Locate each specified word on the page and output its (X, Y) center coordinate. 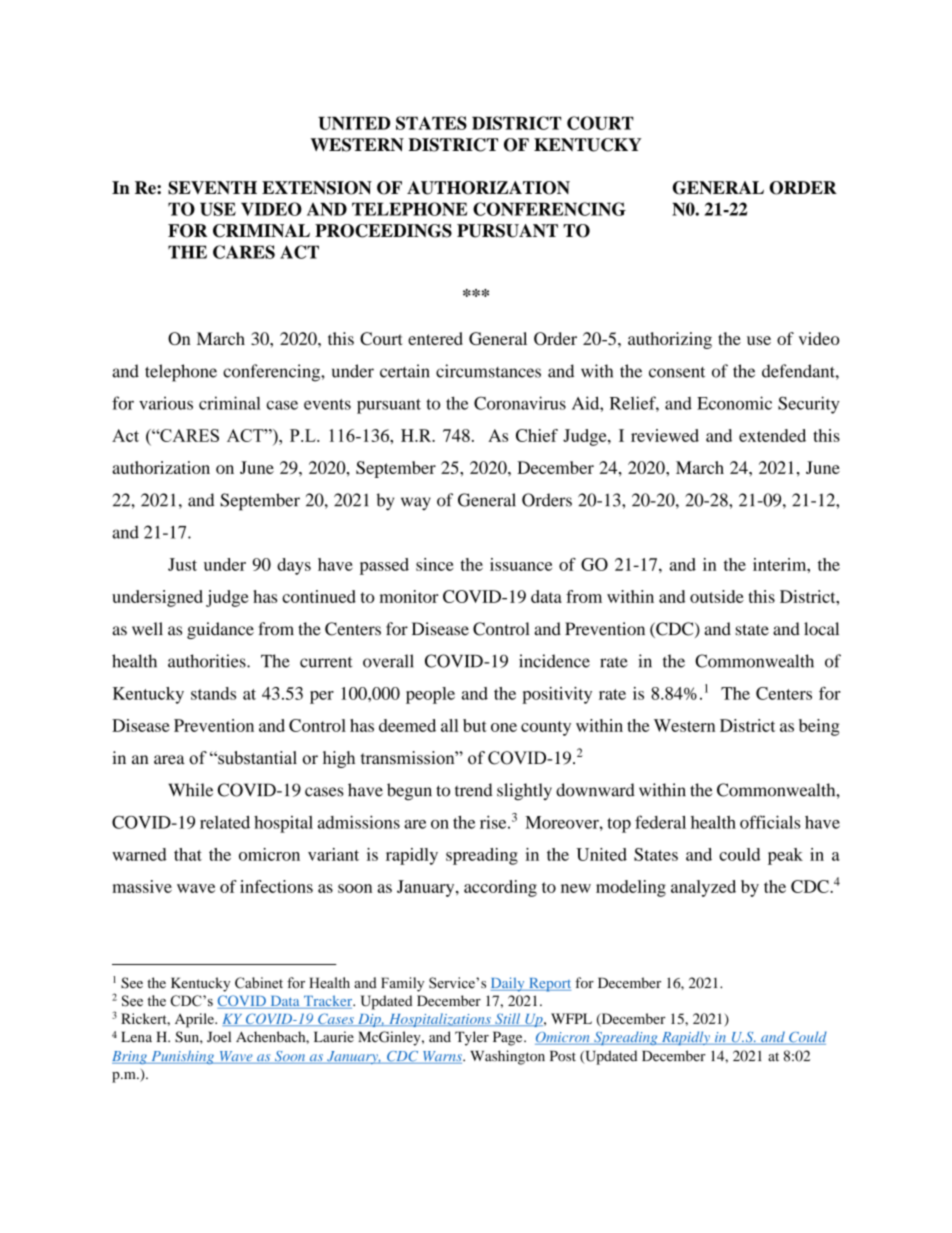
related (225, 822)
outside (717, 596)
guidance (220, 630)
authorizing (670, 340)
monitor (409, 596)
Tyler (472, 1038)
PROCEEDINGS (383, 231)
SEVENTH (212, 188)
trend (474, 790)
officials (770, 822)
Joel (219, 1036)
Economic (734, 403)
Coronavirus (520, 403)
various (166, 403)
